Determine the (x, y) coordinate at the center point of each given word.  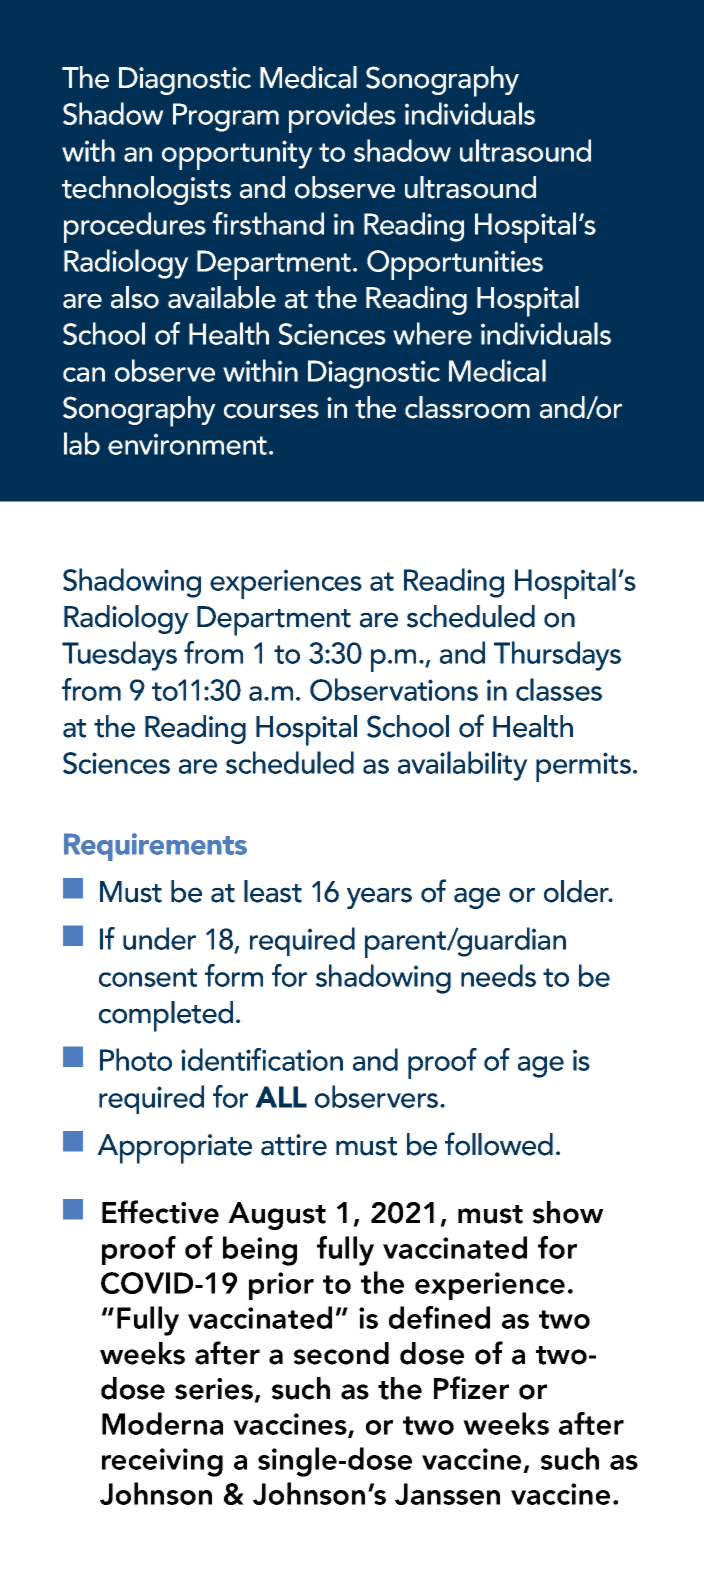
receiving (162, 1462)
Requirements (155, 847)
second (341, 1353)
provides (342, 117)
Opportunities (455, 265)
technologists (146, 190)
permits (583, 767)
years (379, 898)
